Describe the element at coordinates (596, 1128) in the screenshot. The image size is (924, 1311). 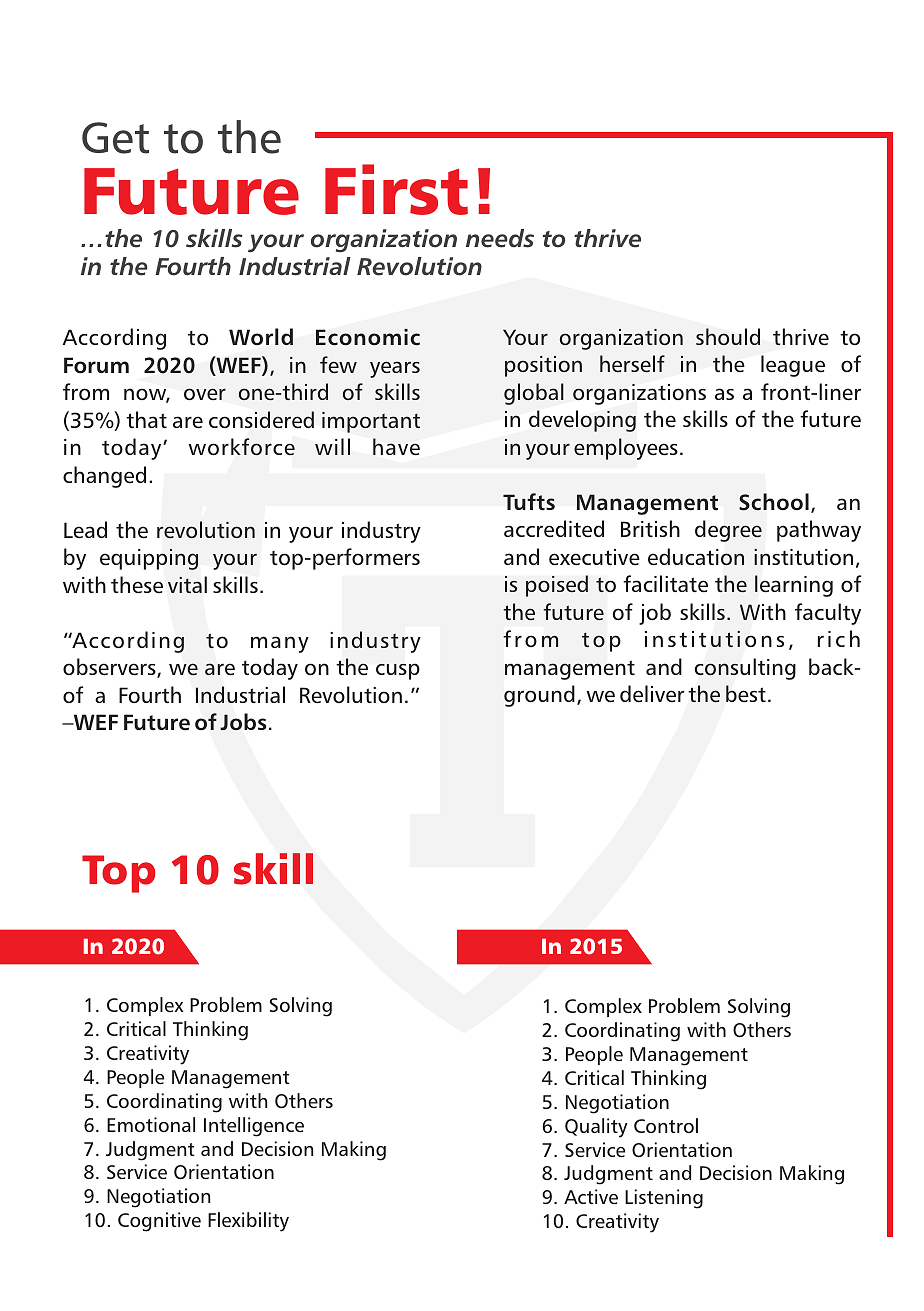
I see `Quality` at that location.
